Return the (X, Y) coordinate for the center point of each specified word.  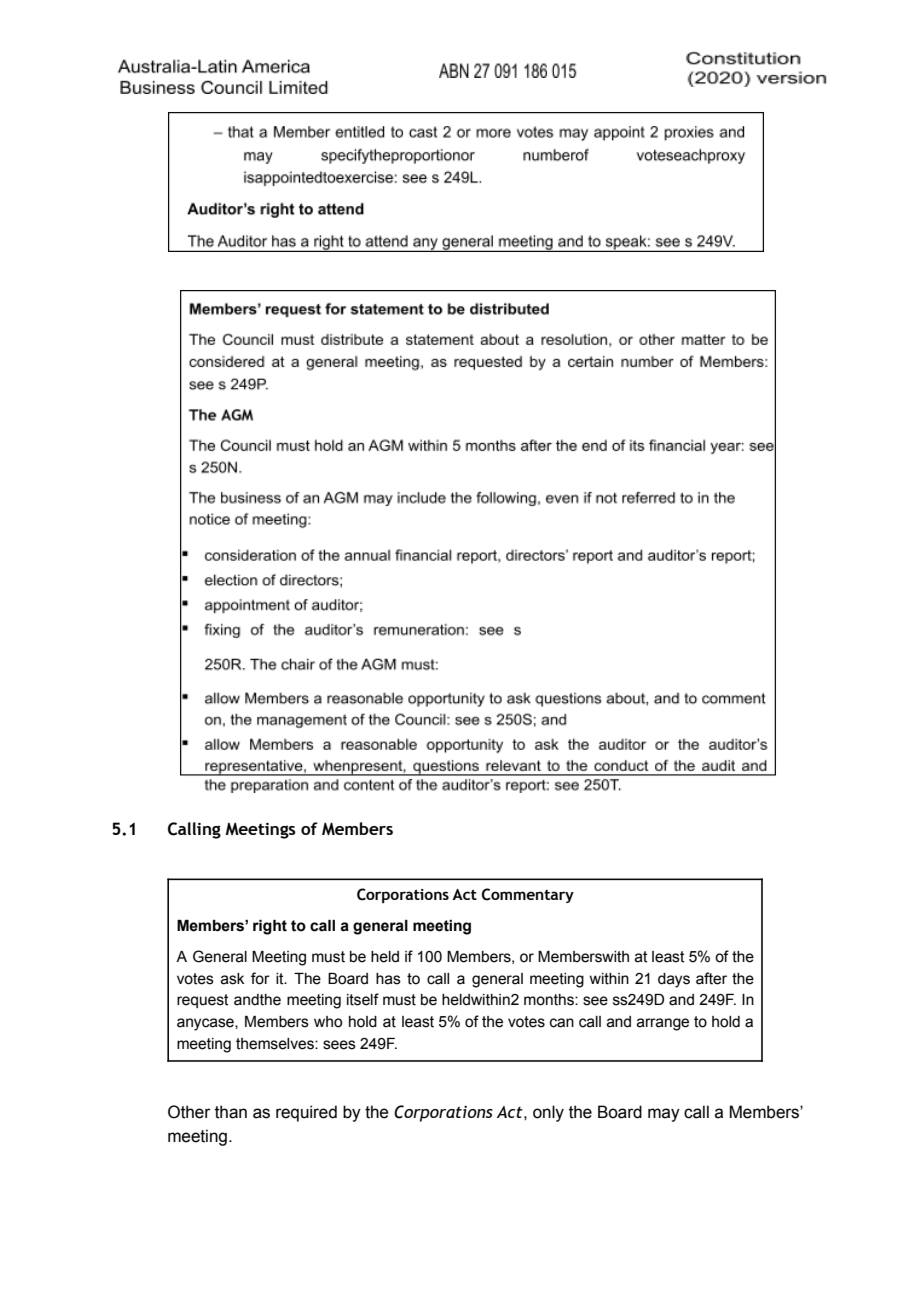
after (711, 978)
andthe (257, 1000)
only (548, 1113)
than (231, 1112)
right (270, 927)
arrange (663, 1024)
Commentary (528, 895)
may (664, 1115)
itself (363, 999)
